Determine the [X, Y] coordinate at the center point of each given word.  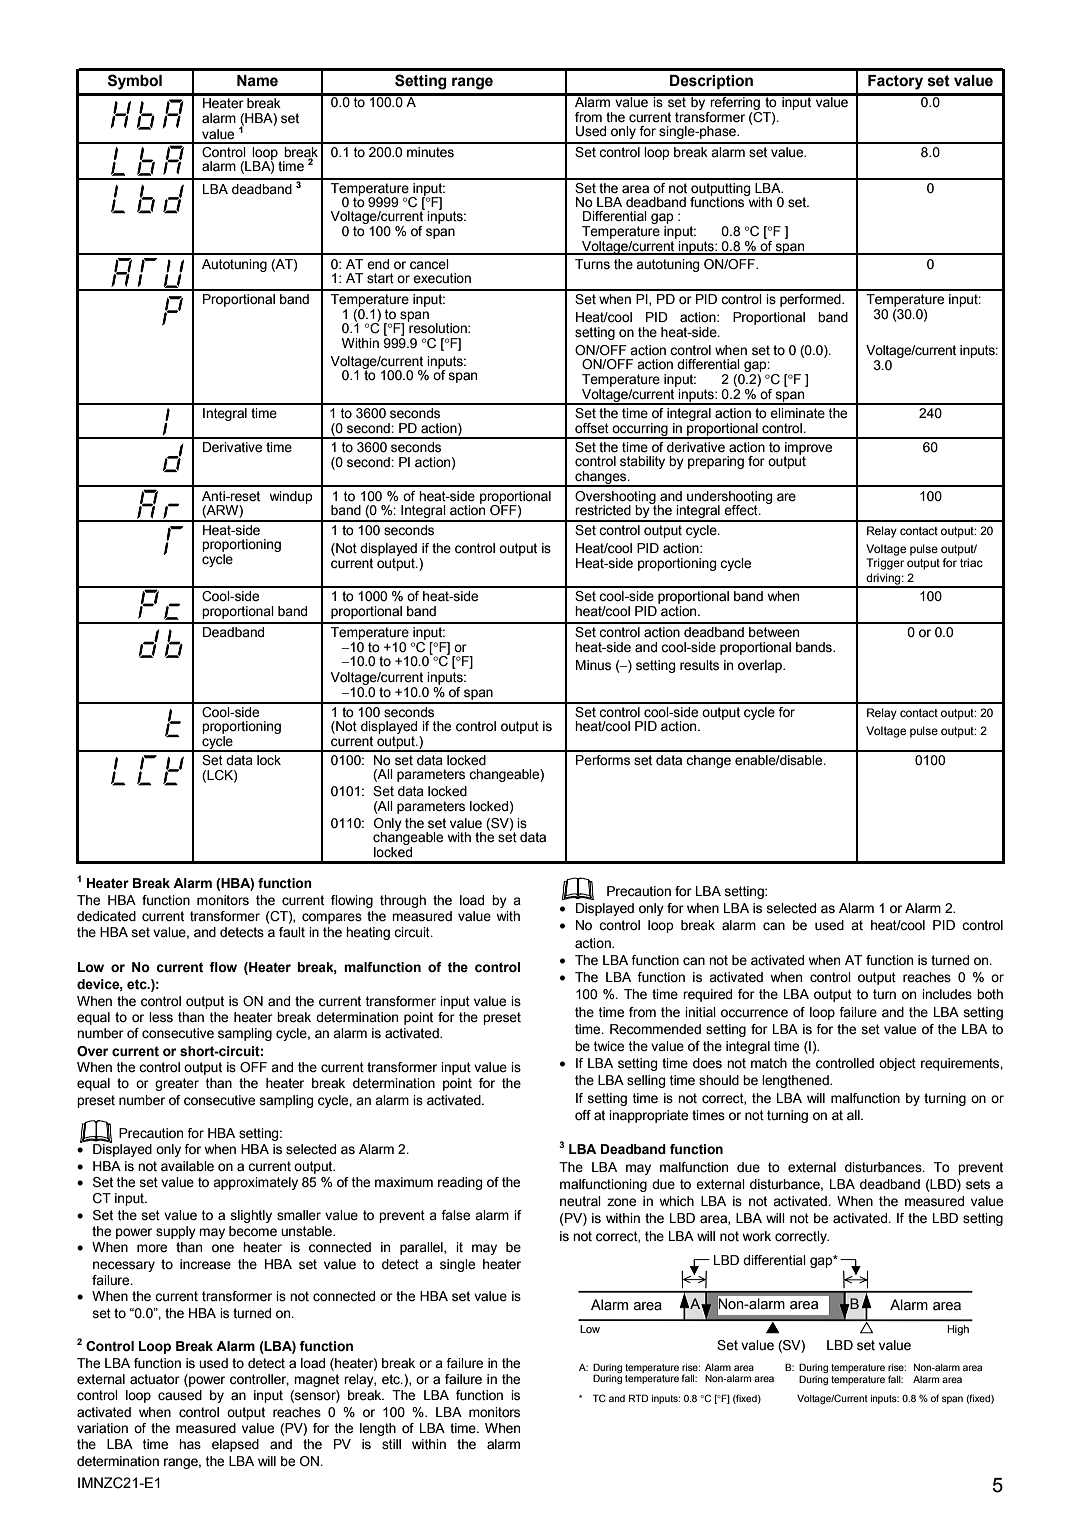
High [958, 1330]
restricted [603, 510]
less [161, 1017]
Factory [895, 82]
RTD [638, 1398]
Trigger [885, 564]
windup [291, 497]
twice [609, 1046]
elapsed [235, 1445]
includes [947, 994]
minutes [430, 152]
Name [257, 81]
